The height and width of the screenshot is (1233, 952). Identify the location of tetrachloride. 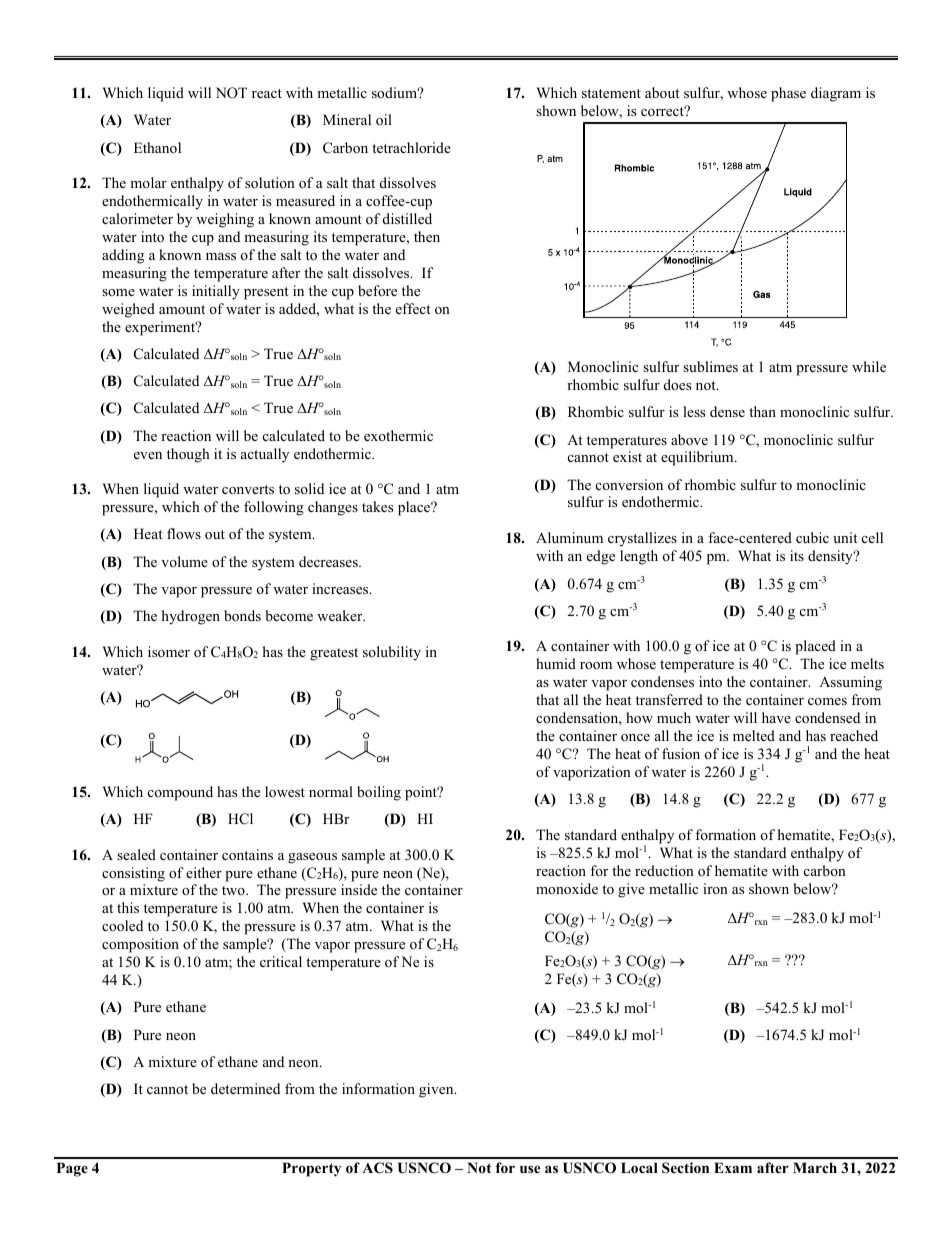
(411, 147).
